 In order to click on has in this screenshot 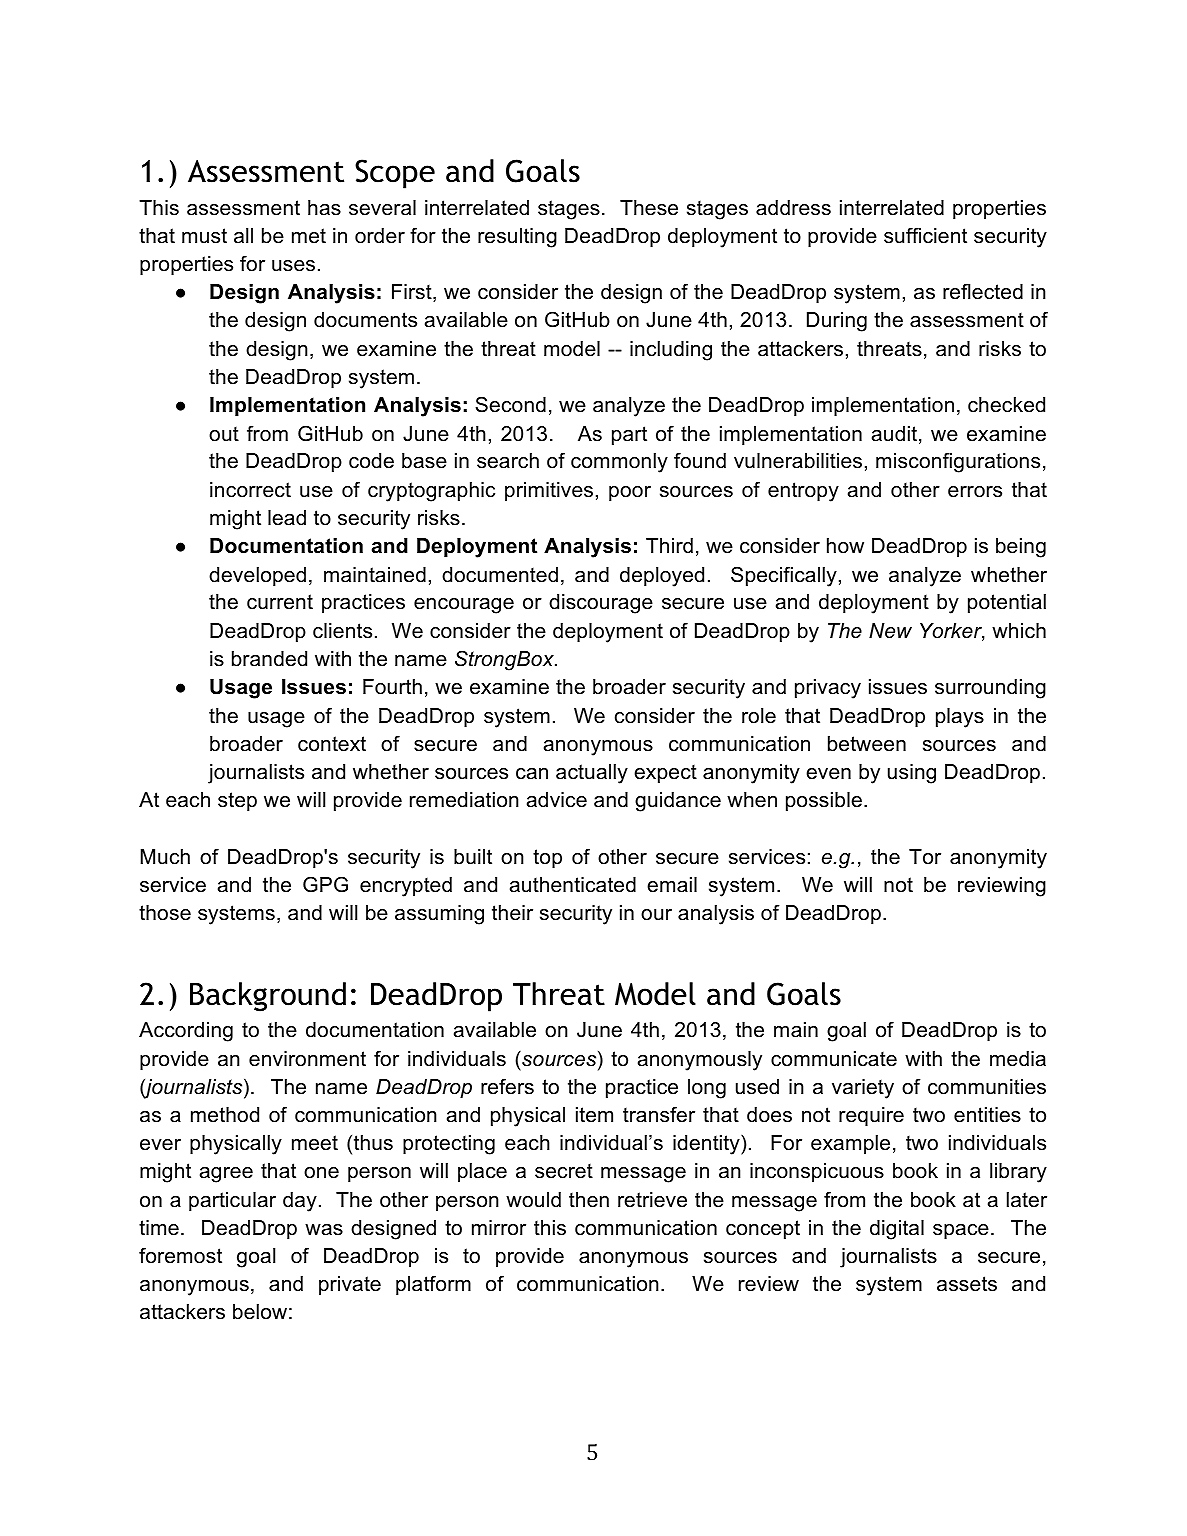, I will do `click(324, 208)`.
